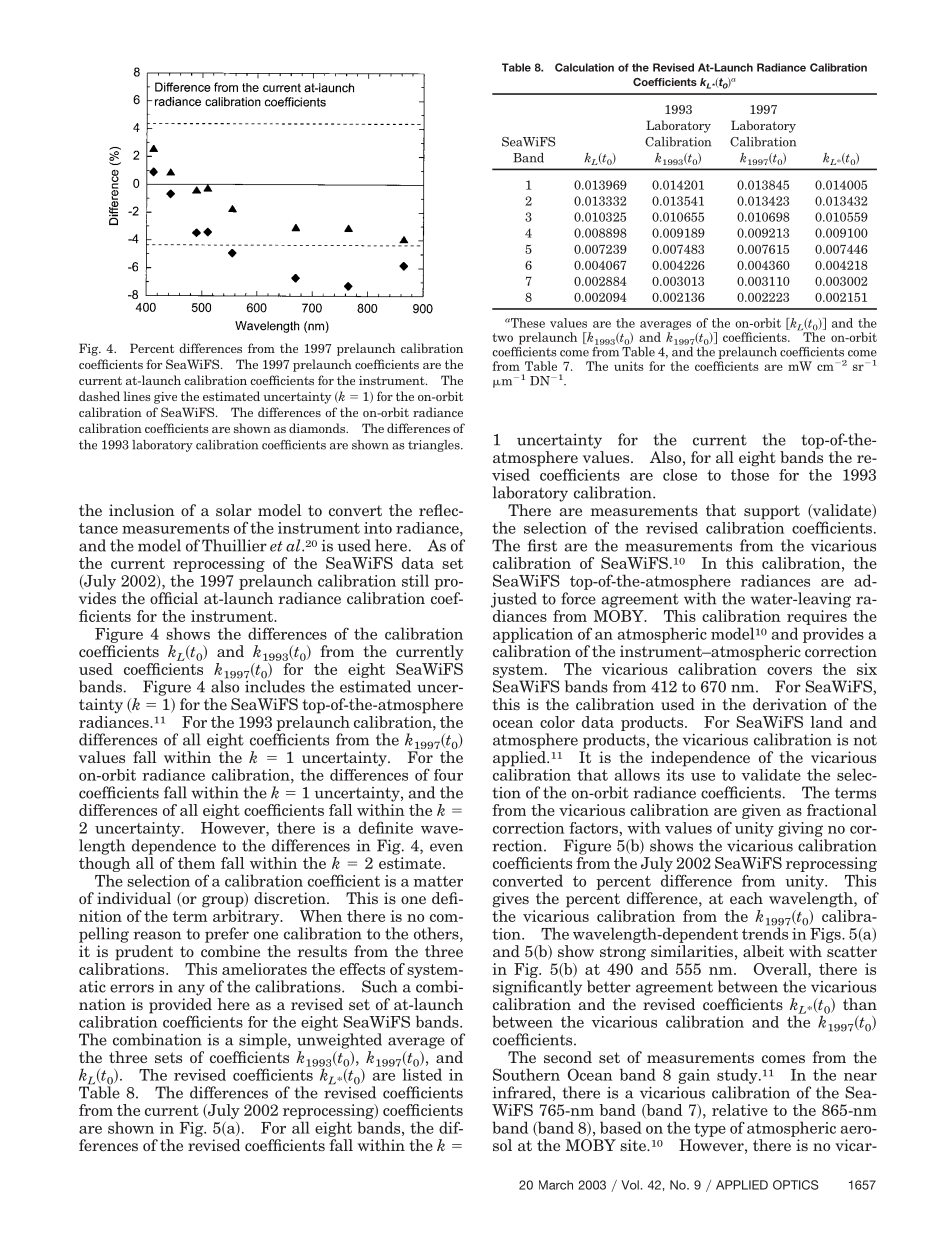  I want to click on first, so click(542, 545).
